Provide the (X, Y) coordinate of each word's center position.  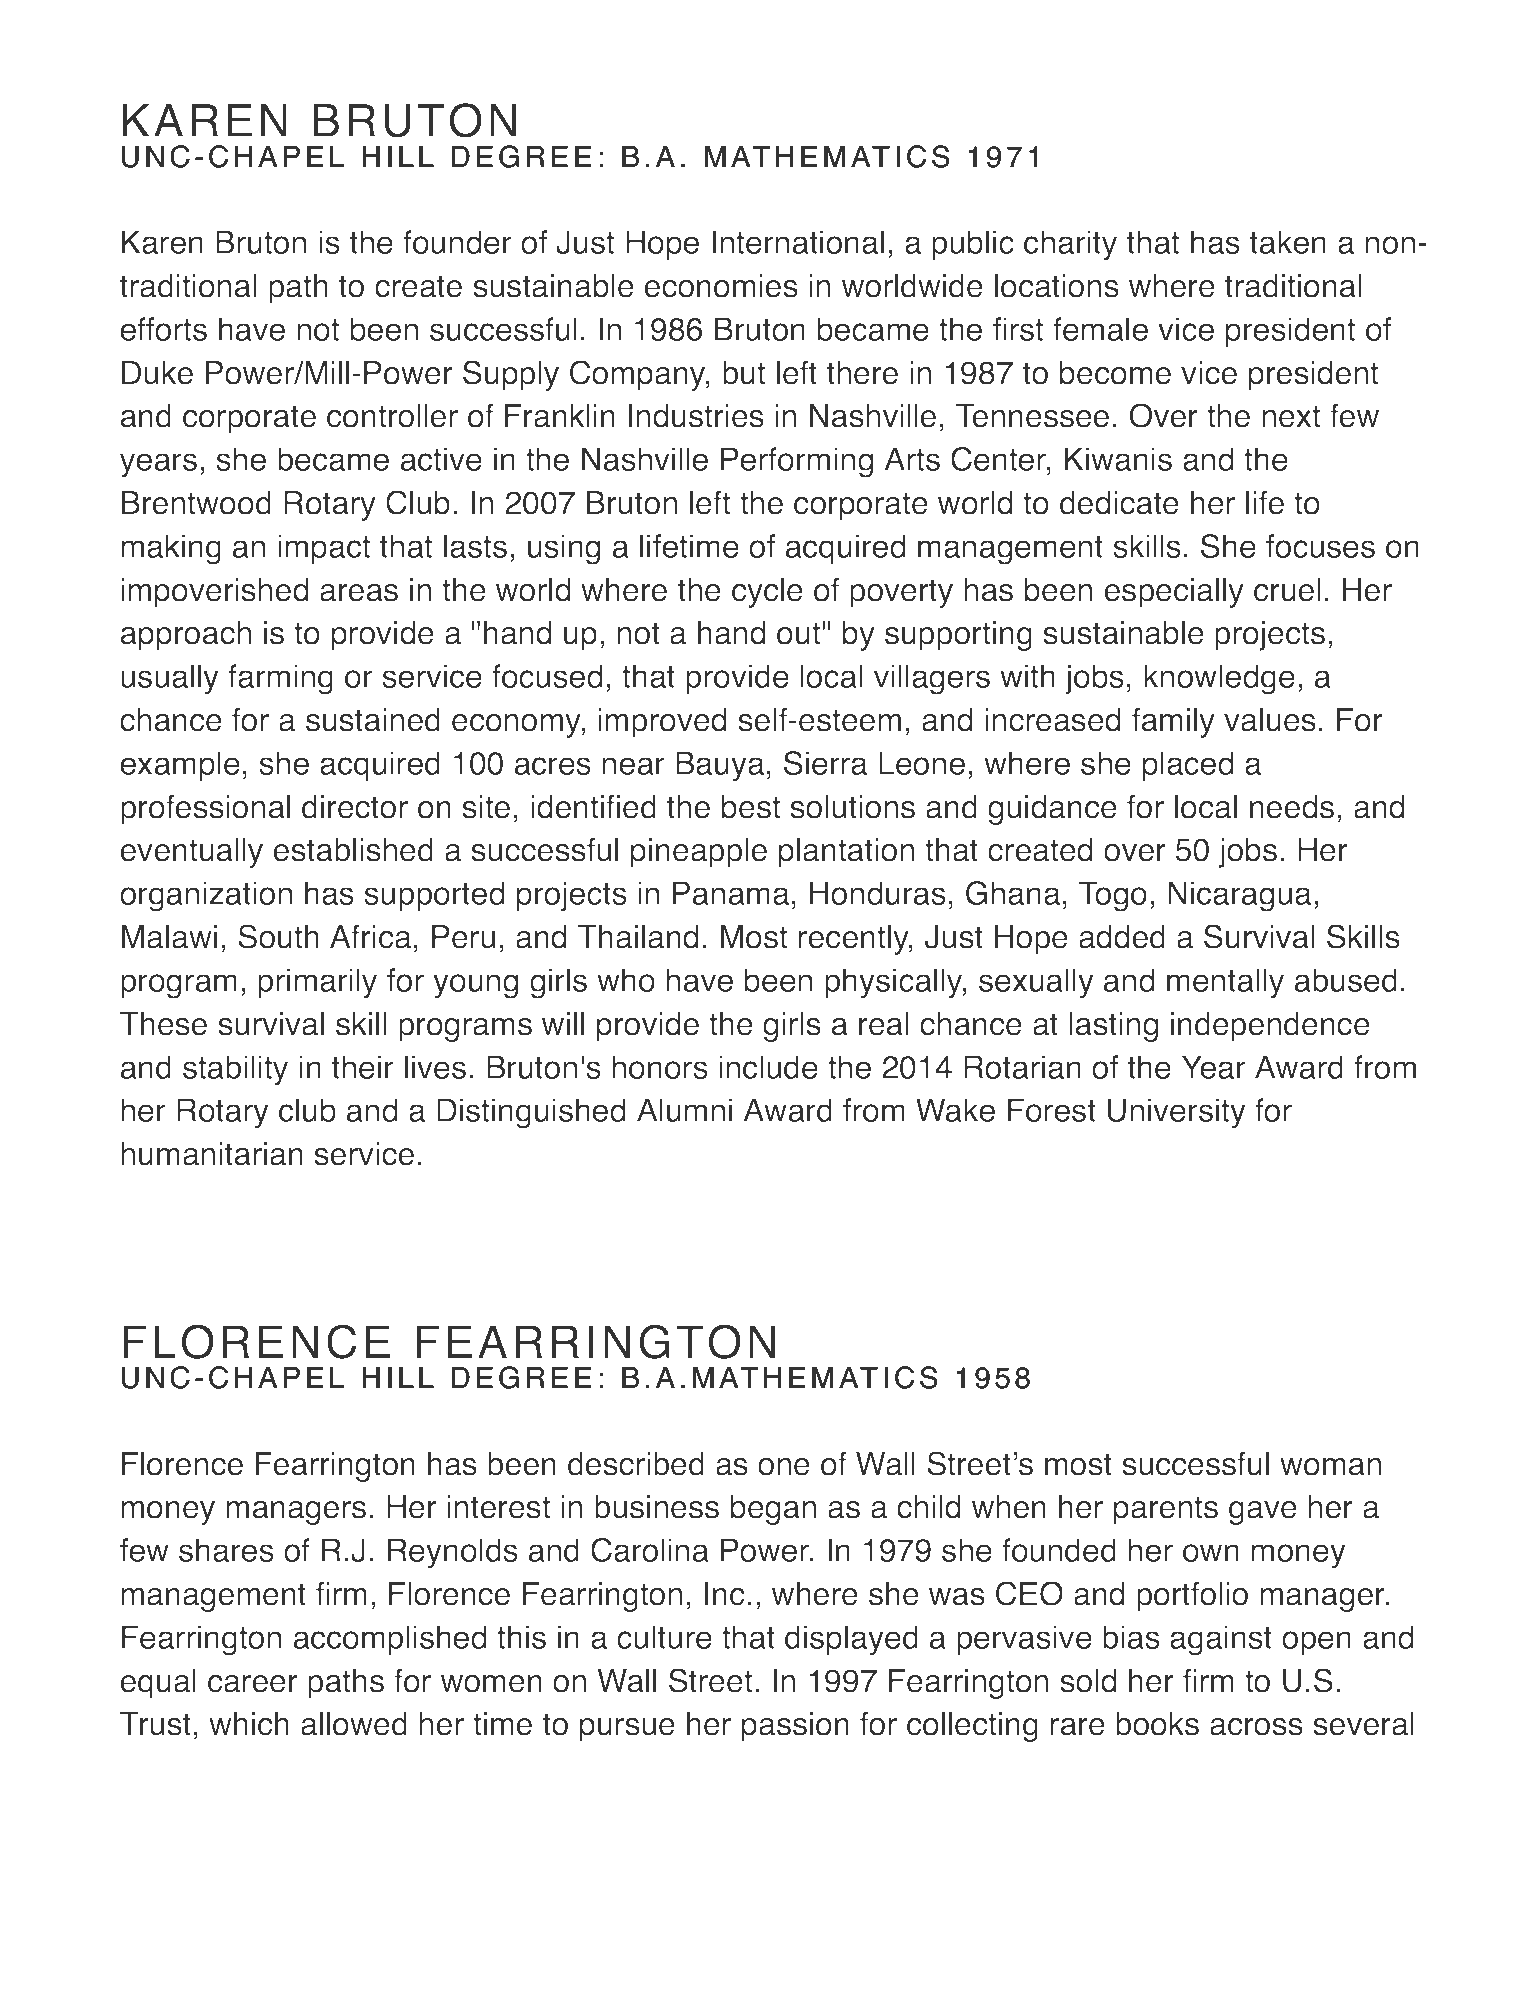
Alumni (684, 1110)
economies (721, 286)
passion (795, 1727)
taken (1288, 242)
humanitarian (212, 1154)
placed (1188, 766)
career (253, 1683)
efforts (163, 329)
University (1176, 1113)
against (1221, 1640)
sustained (373, 720)
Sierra (825, 763)
